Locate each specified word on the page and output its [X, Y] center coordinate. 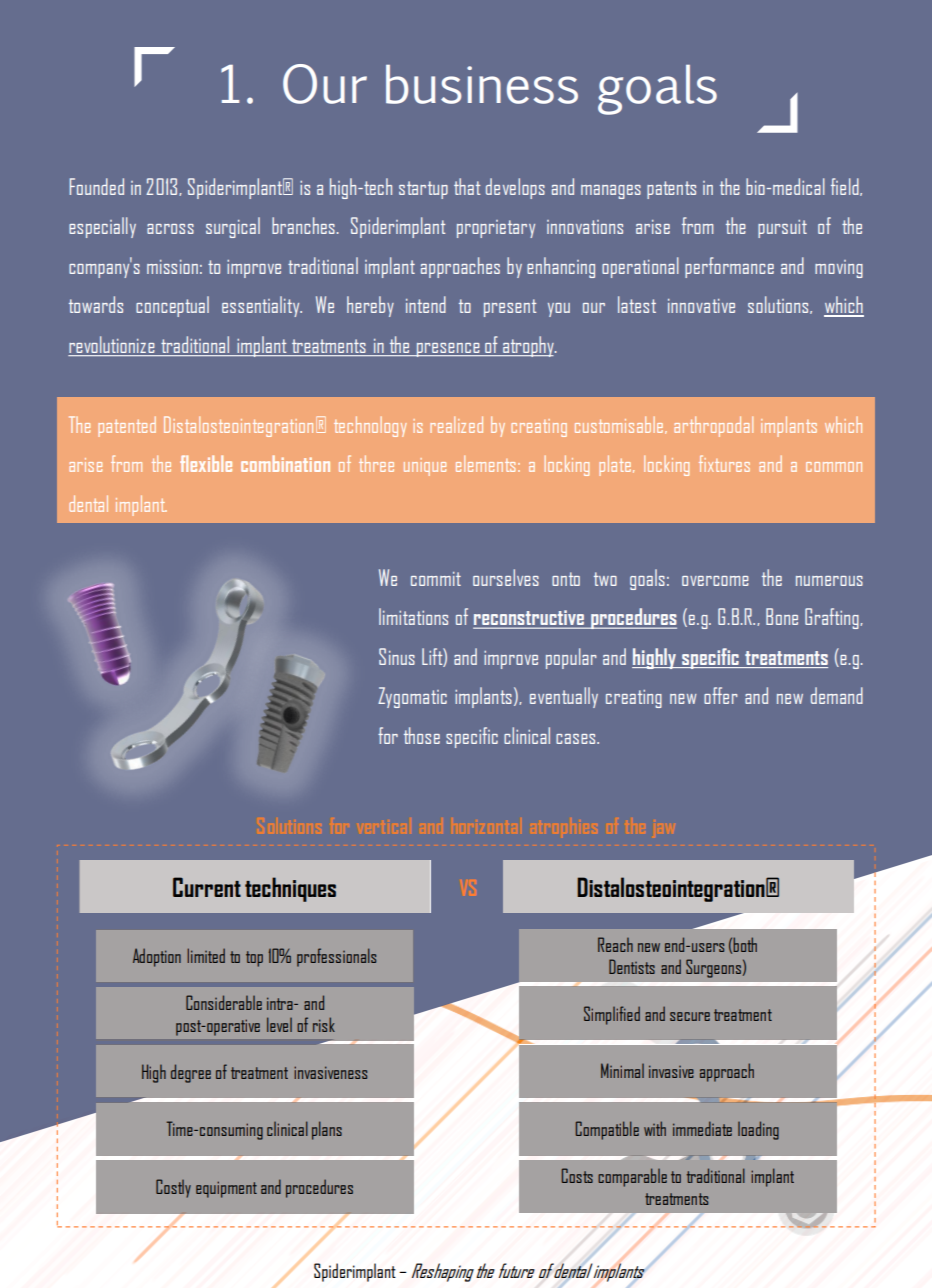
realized [456, 424]
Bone [782, 616]
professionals [336, 957]
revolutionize [112, 344]
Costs [577, 1175]
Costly [173, 1188]
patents [671, 190]
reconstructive [529, 619]
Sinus [397, 656]
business [482, 84]
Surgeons [713, 968]
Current [207, 887]
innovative [701, 306]
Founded [97, 186]
